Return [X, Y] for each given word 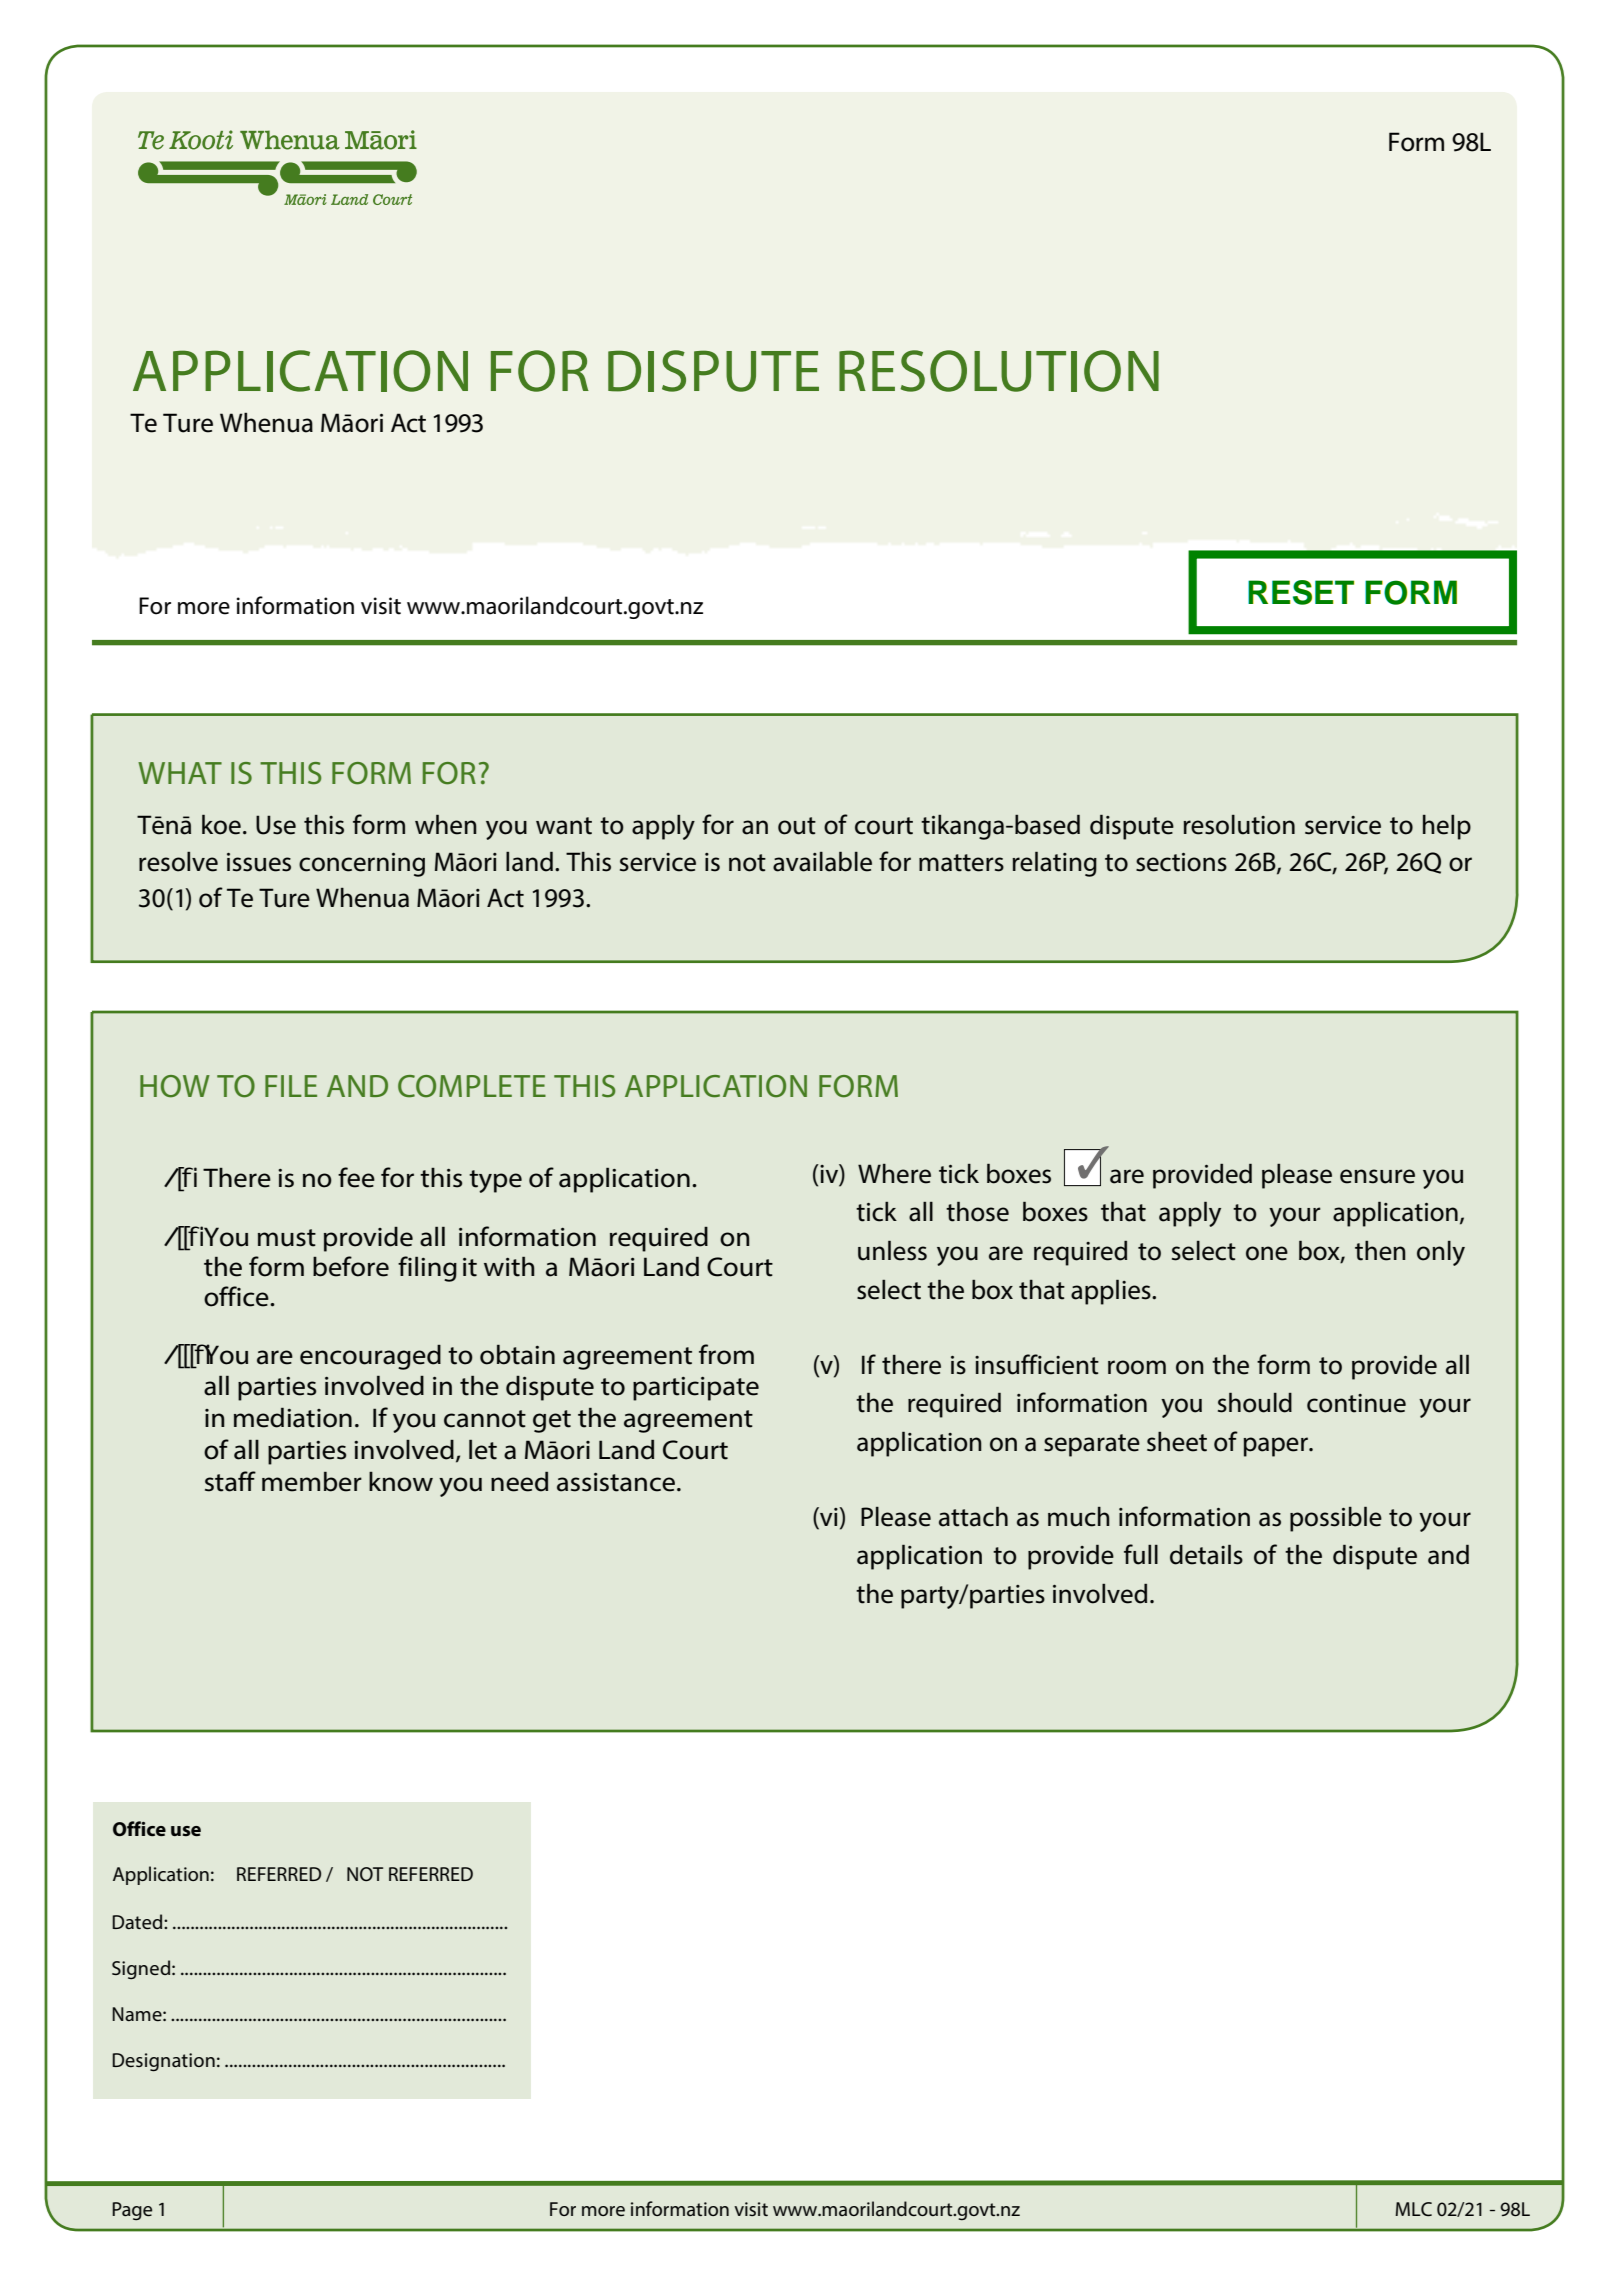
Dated [138, 1921]
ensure [1377, 1176]
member [312, 1482]
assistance [616, 1482]
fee [356, 1177]
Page [132, 2211]
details [1206, 1554]
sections [1181, 862]
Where [894, 1174]
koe [221, 824]
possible [1336, 1519]
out [797, 826]
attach [973, 1516]
